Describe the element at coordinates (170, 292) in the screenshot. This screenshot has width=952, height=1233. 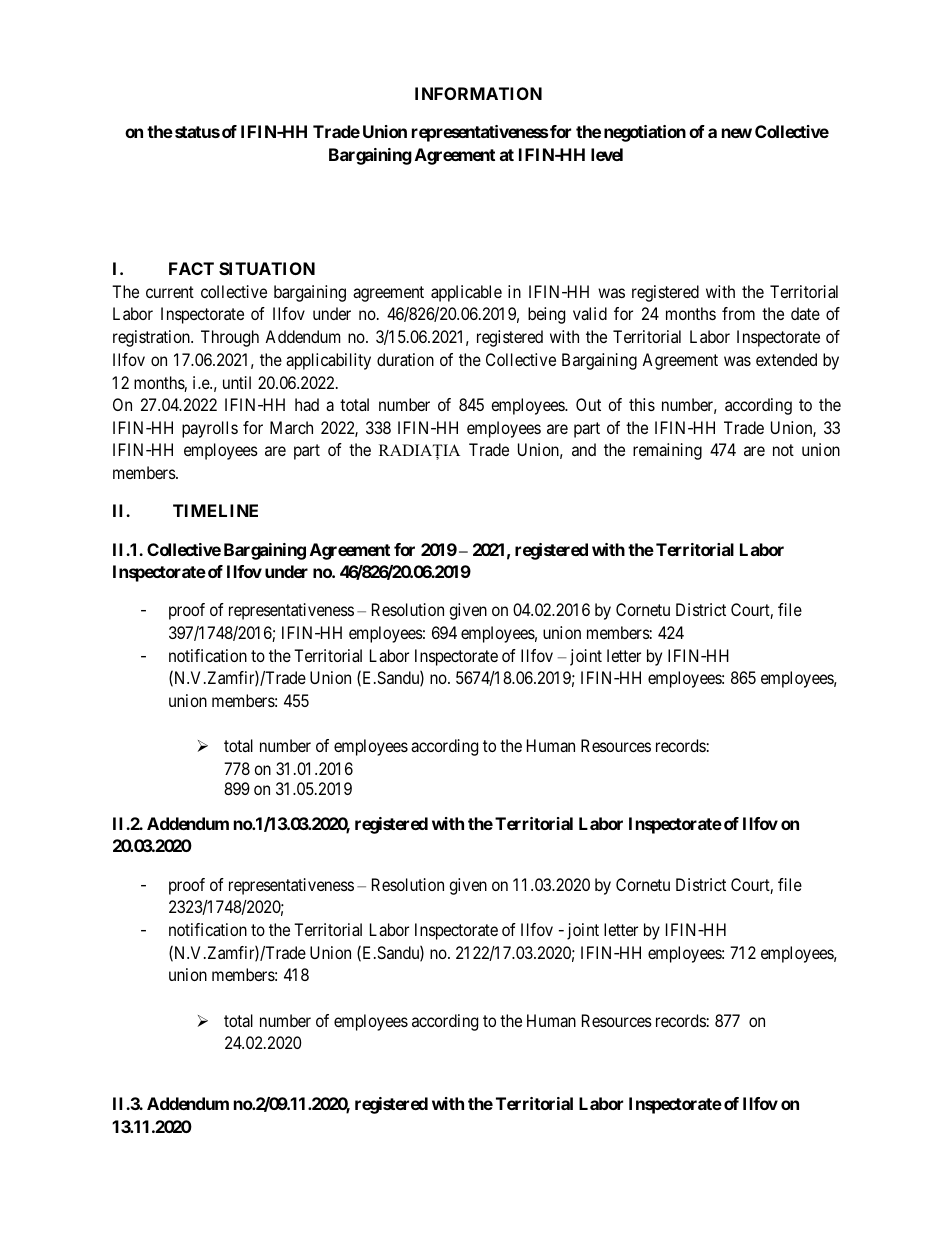
I see `current` at that location.
